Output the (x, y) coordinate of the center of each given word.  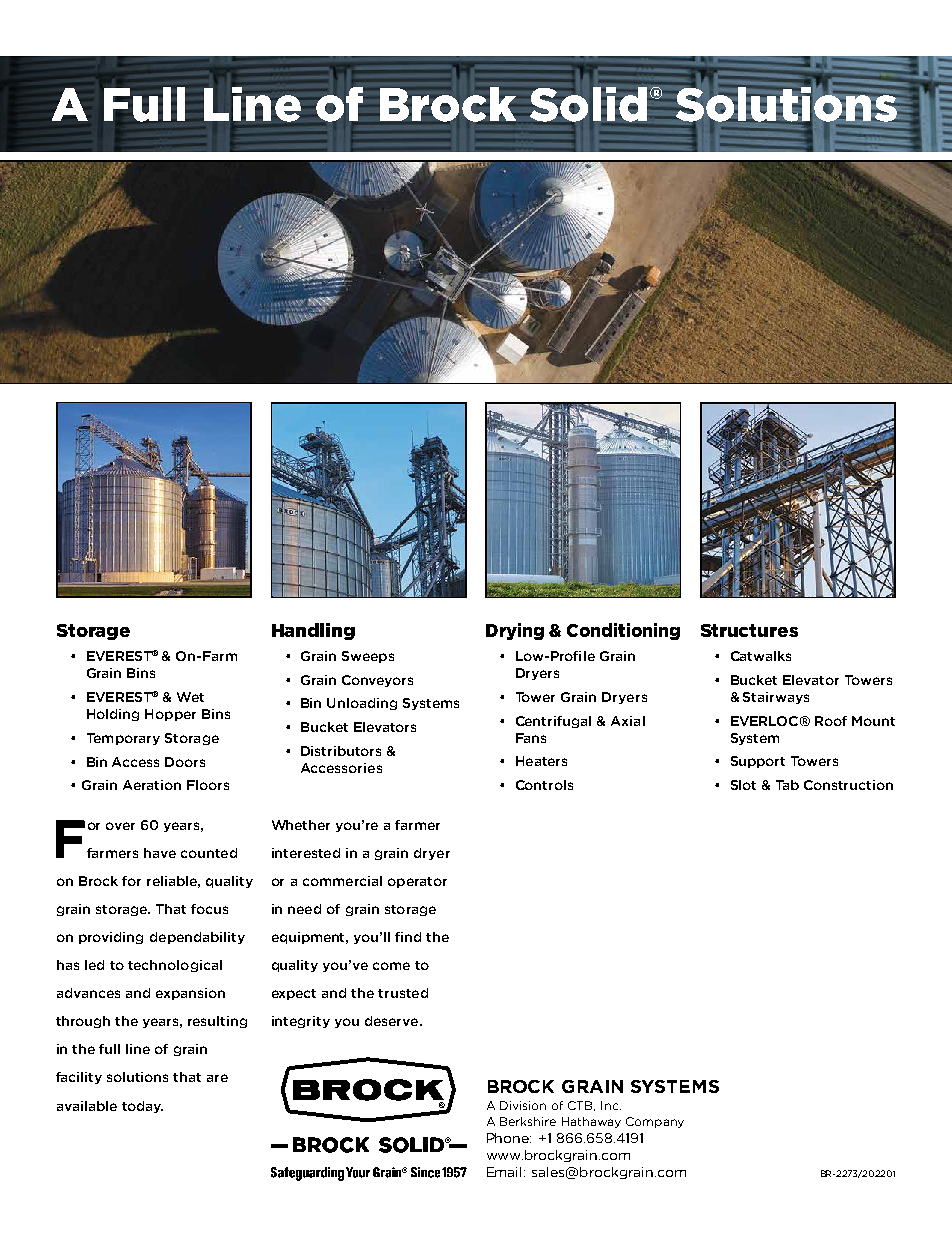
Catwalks (761, 656)
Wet (190, 697)
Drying (515, 631)
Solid (588, 105)
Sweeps (368, 657)
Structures (749, 630)
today (142, 1107)
